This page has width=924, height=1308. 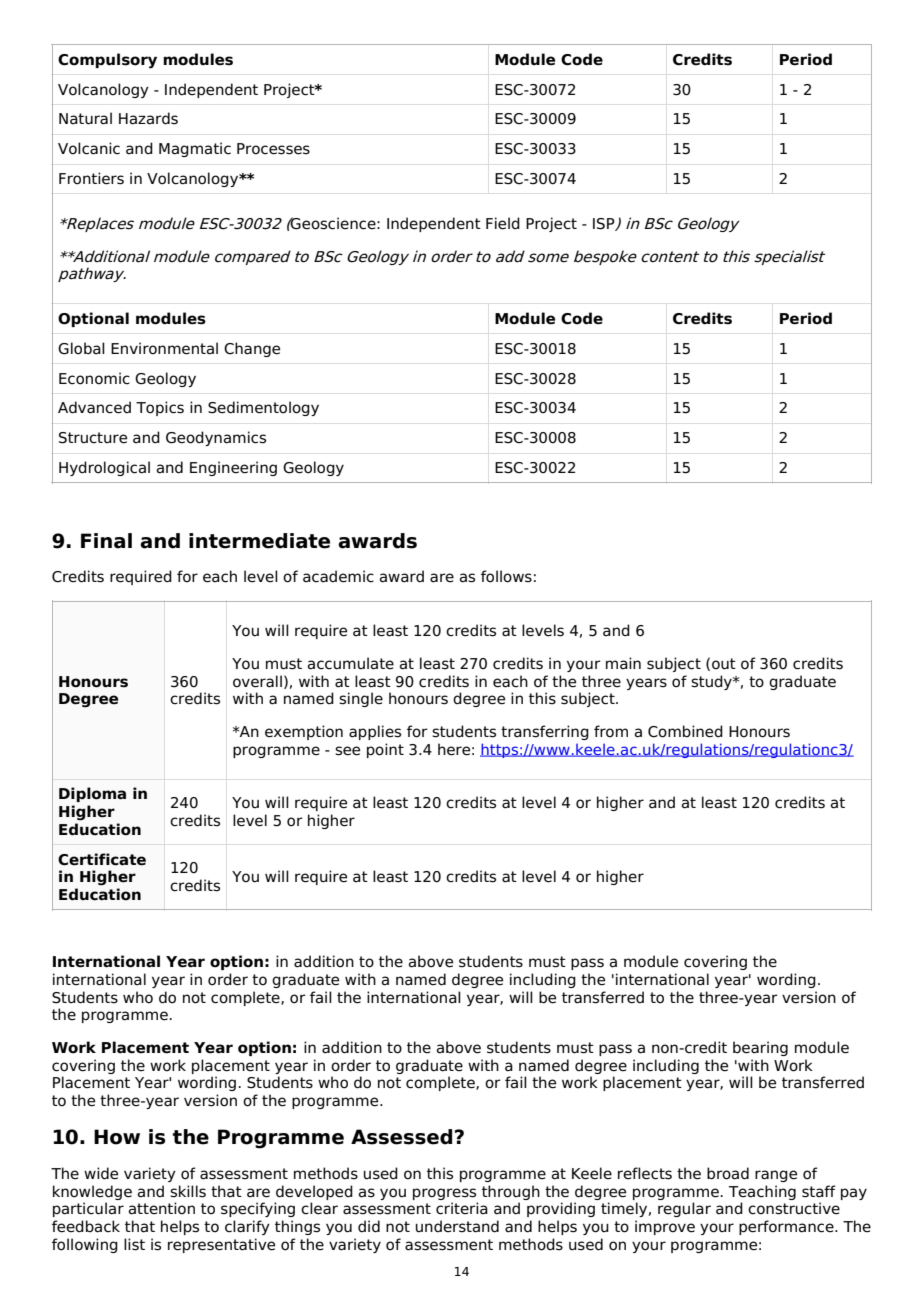 What do you see at coordinates (503, 223) in the page?
I see `Field` at bounding box center [503, 223].
